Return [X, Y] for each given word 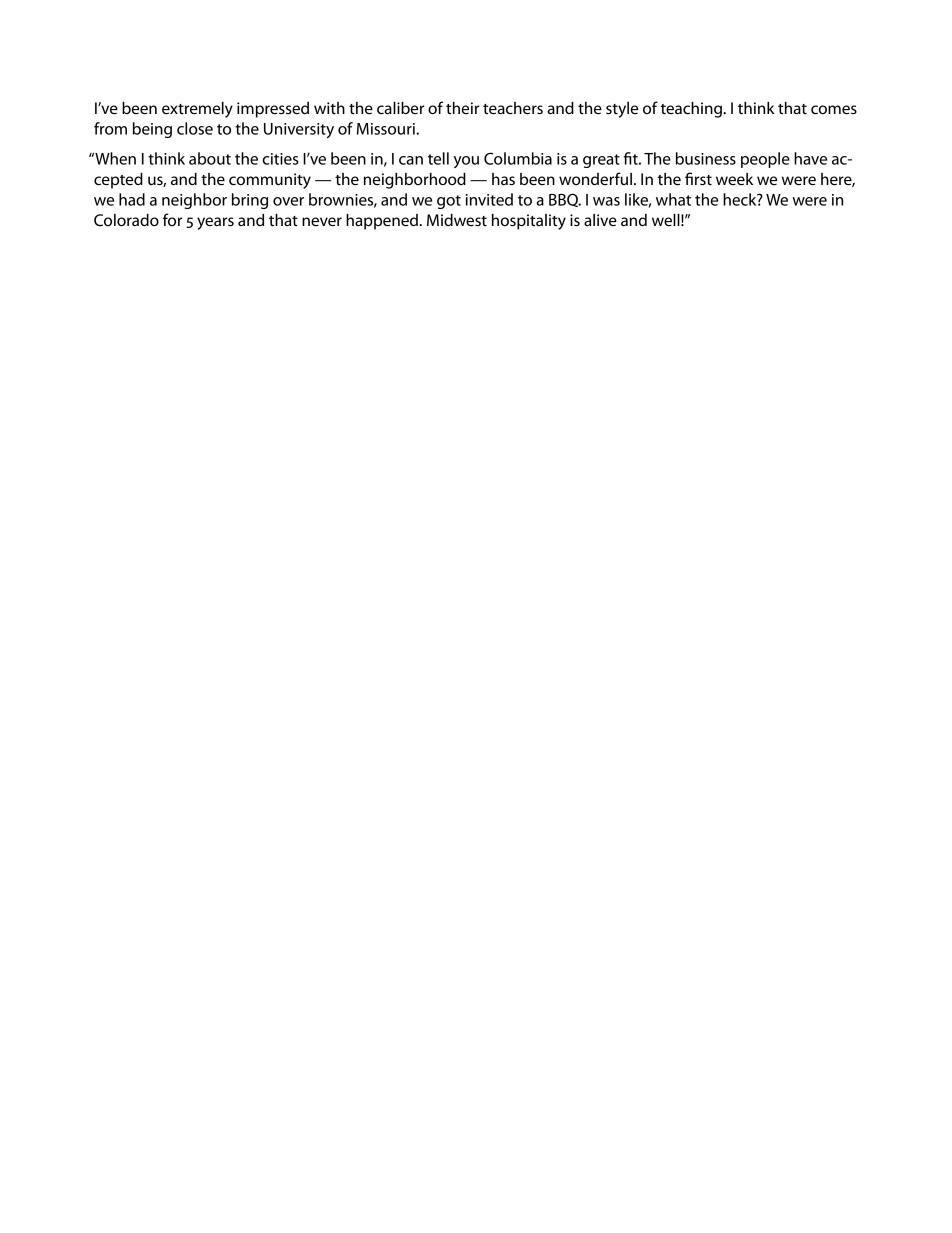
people [765, 160]
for [172, 219]
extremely [197, 110]
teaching [692, 110]
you [466, 162]
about [210, 158]
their [462, 108]
